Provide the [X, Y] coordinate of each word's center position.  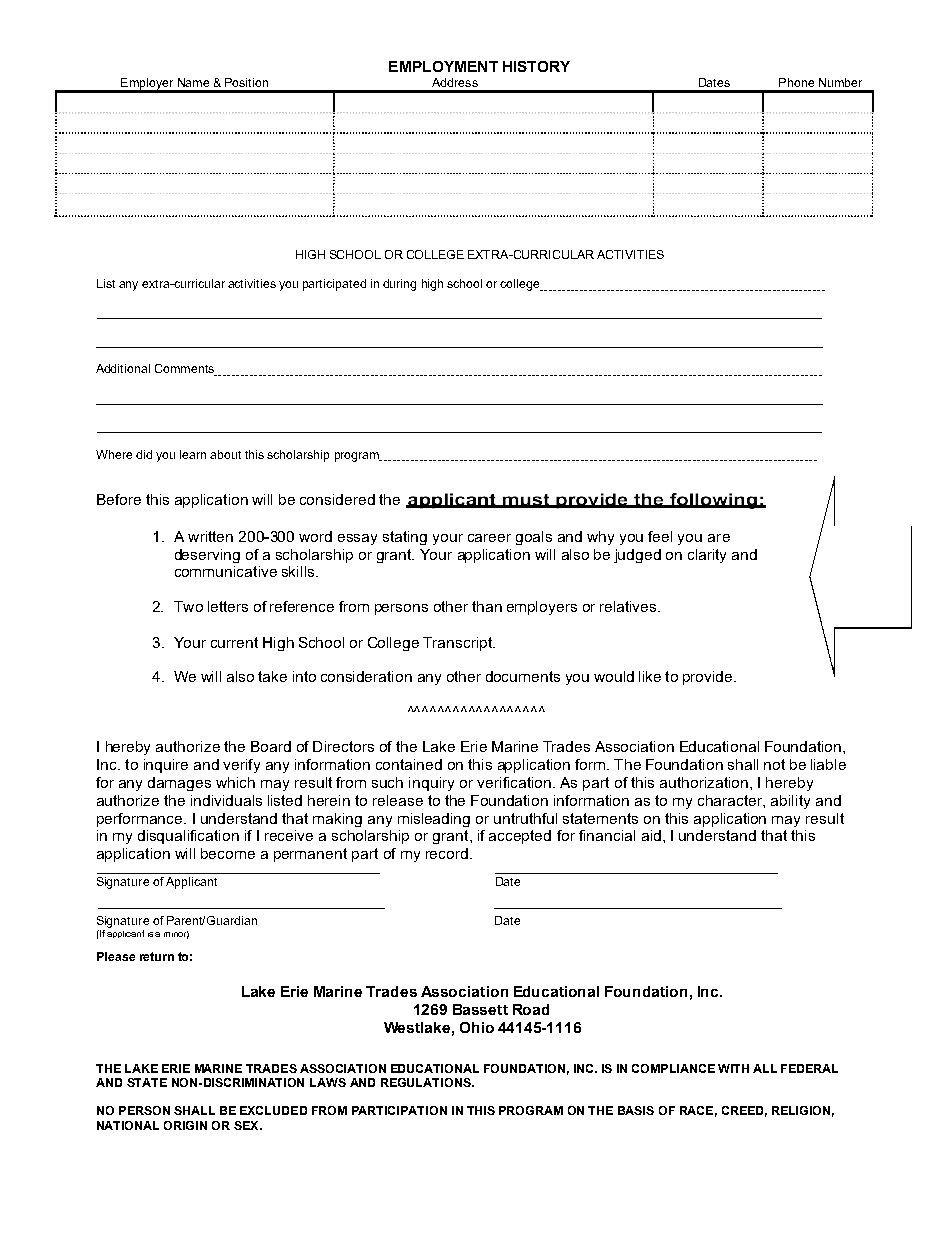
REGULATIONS [427, 1082]
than [487, 606]
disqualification [188, 837]
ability [790, 802]
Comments [185, 370]
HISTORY [536, 66]
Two [188, 606]
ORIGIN [185, 1125]
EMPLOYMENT [443, 66]
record [447, 853]
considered [337, 499]
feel [660, 536]
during [399, 285]
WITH [733, 1068]
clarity [707, 556]
